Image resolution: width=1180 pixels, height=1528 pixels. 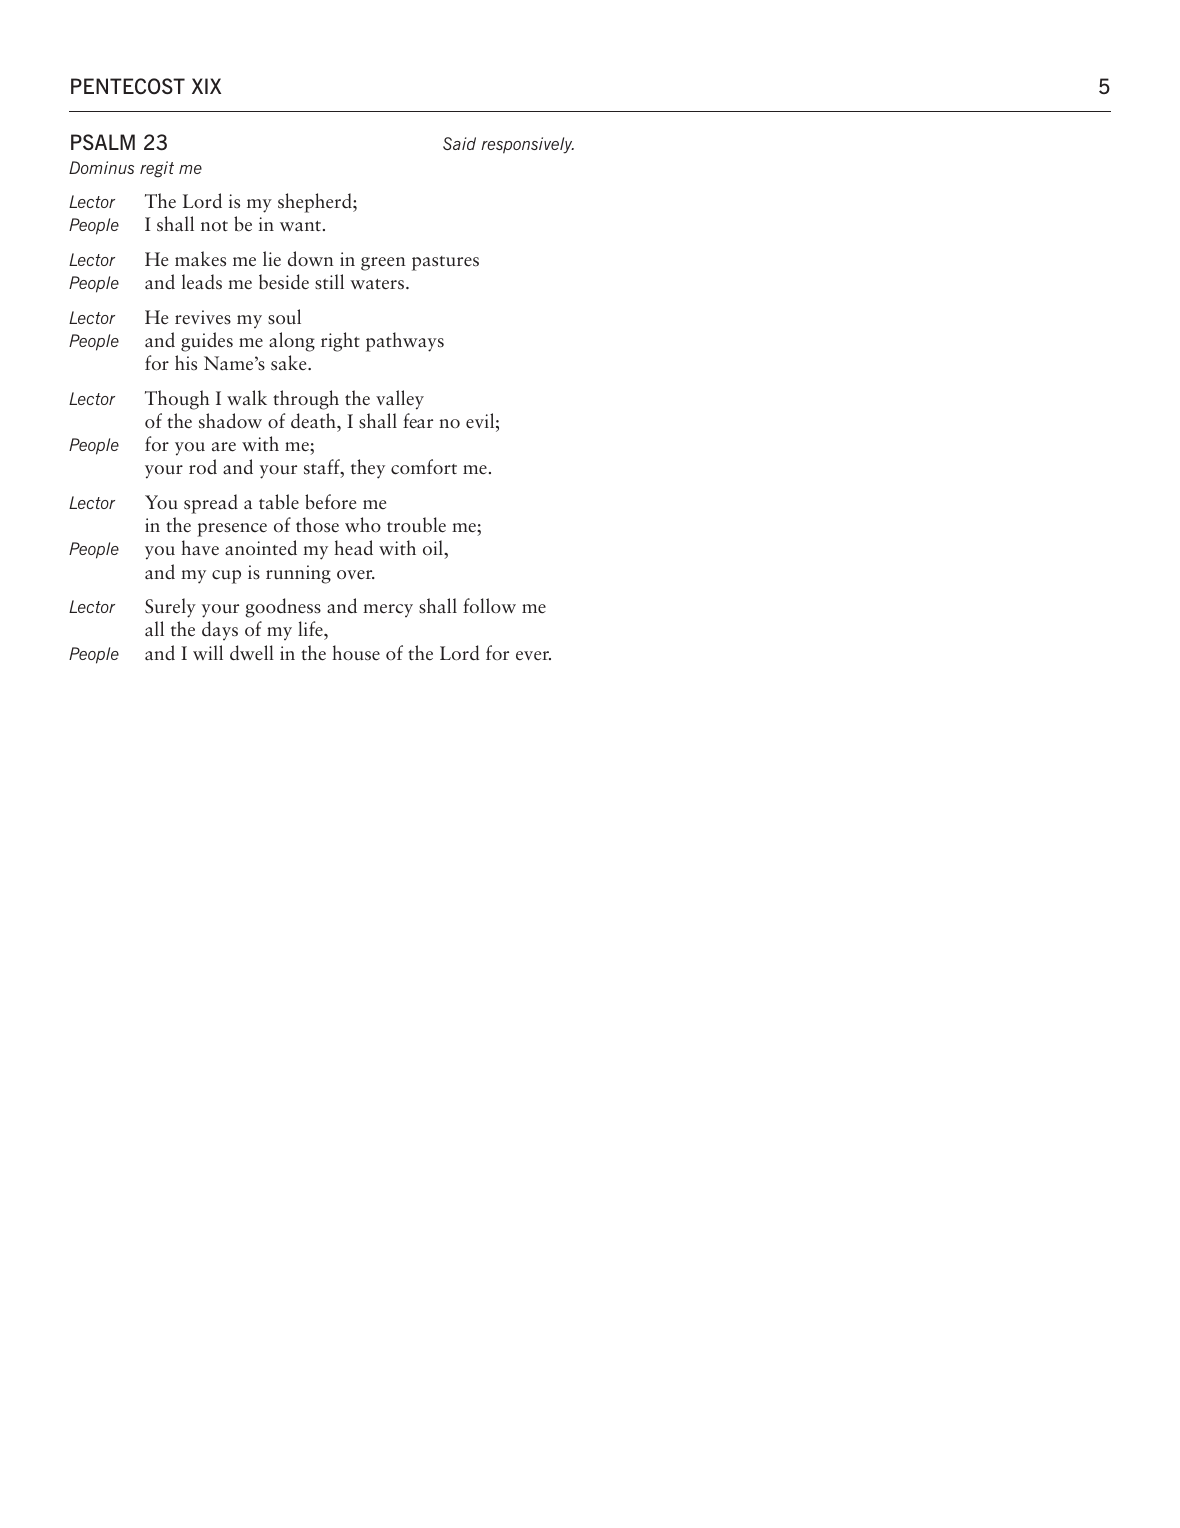 I want to click on life, so click(x=311, y=630).
